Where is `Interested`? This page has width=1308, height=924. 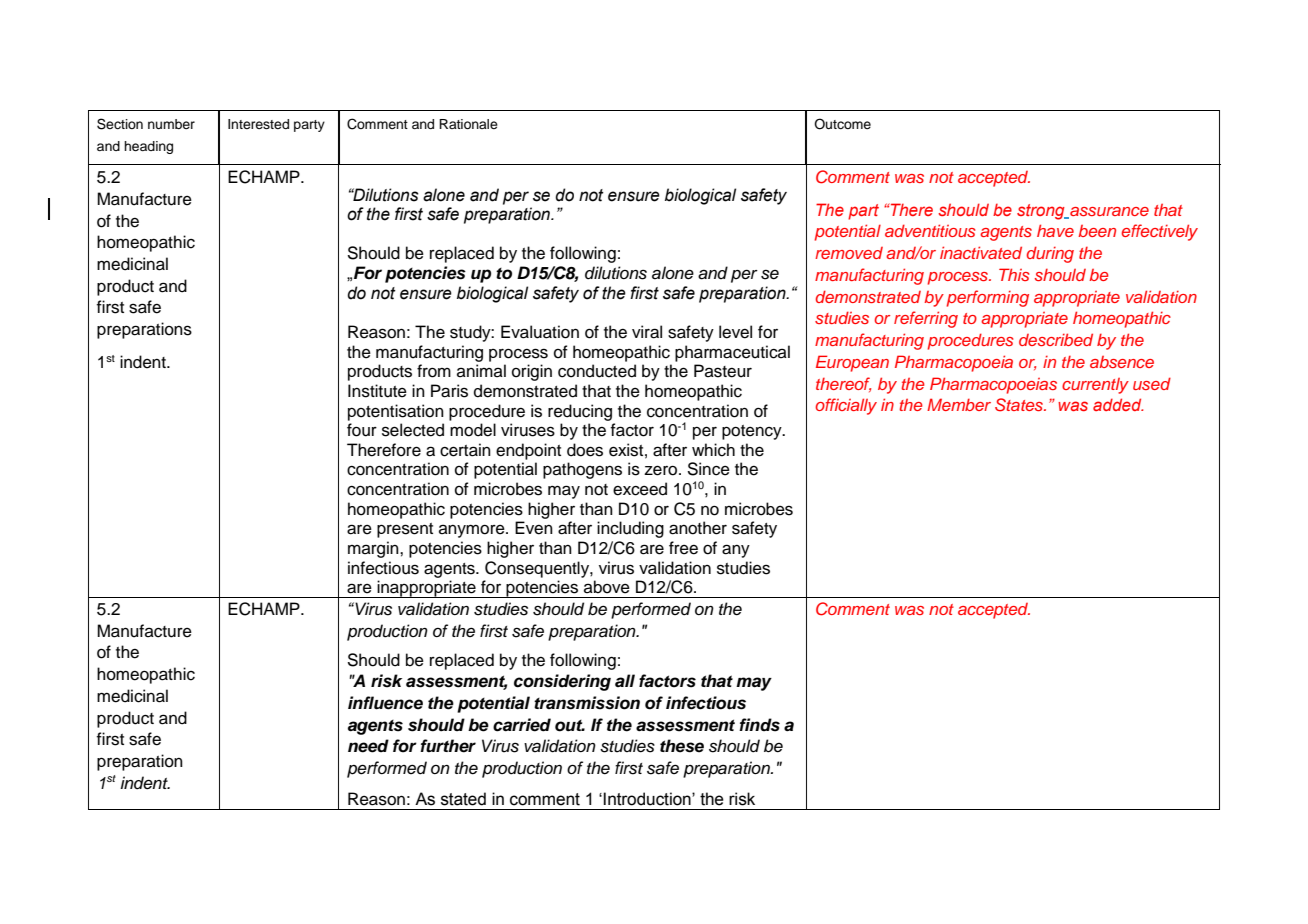 Interested is located at coordinates (258, 124).
